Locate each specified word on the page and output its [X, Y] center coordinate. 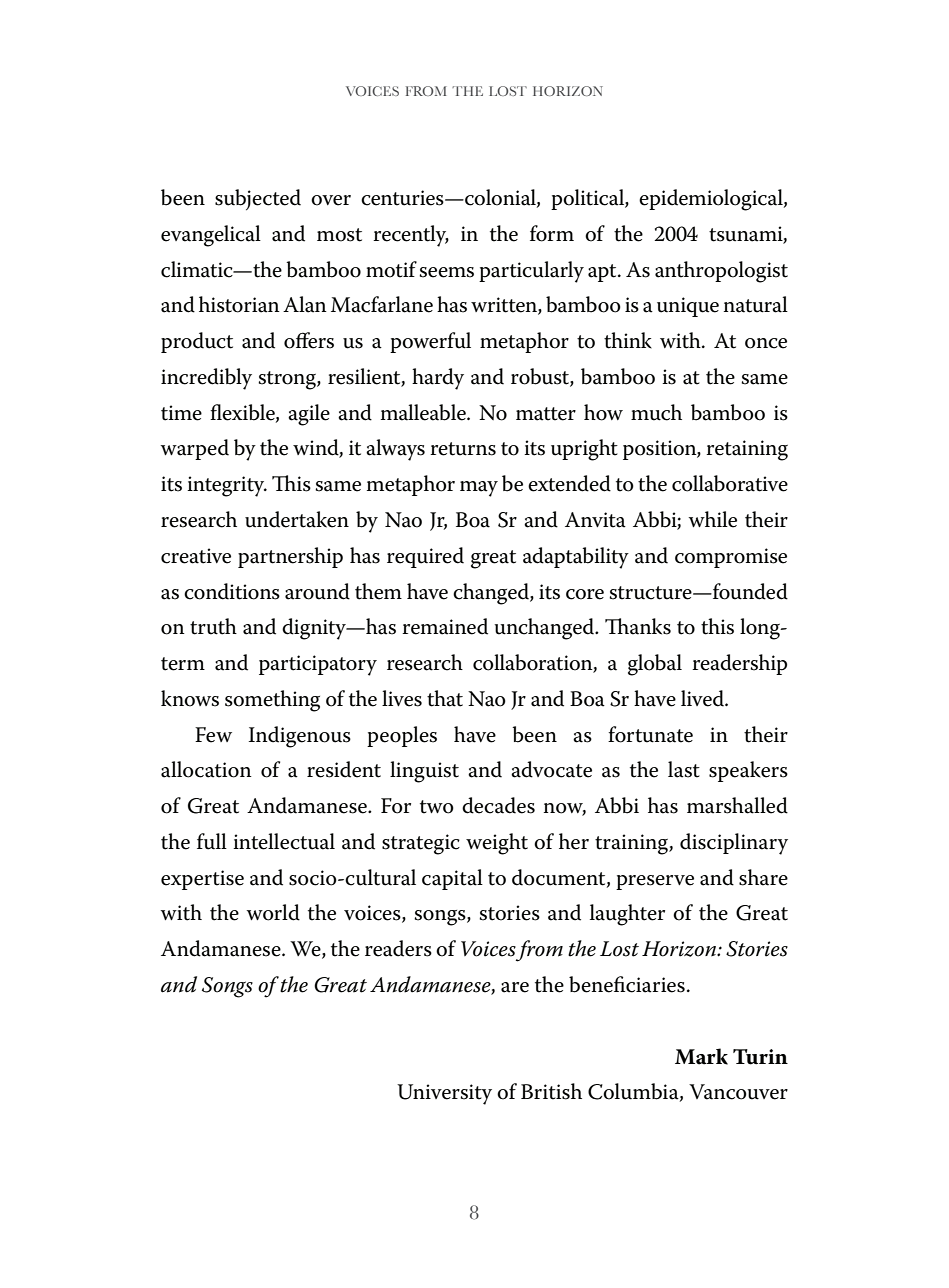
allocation [206, 769]
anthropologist [721, 272]
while [712, 519]
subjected [258, 199]
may [479, 489]
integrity [227, 486]
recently [411, 236]
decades [498, 805]
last [684, 769]
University [444, 1094]
